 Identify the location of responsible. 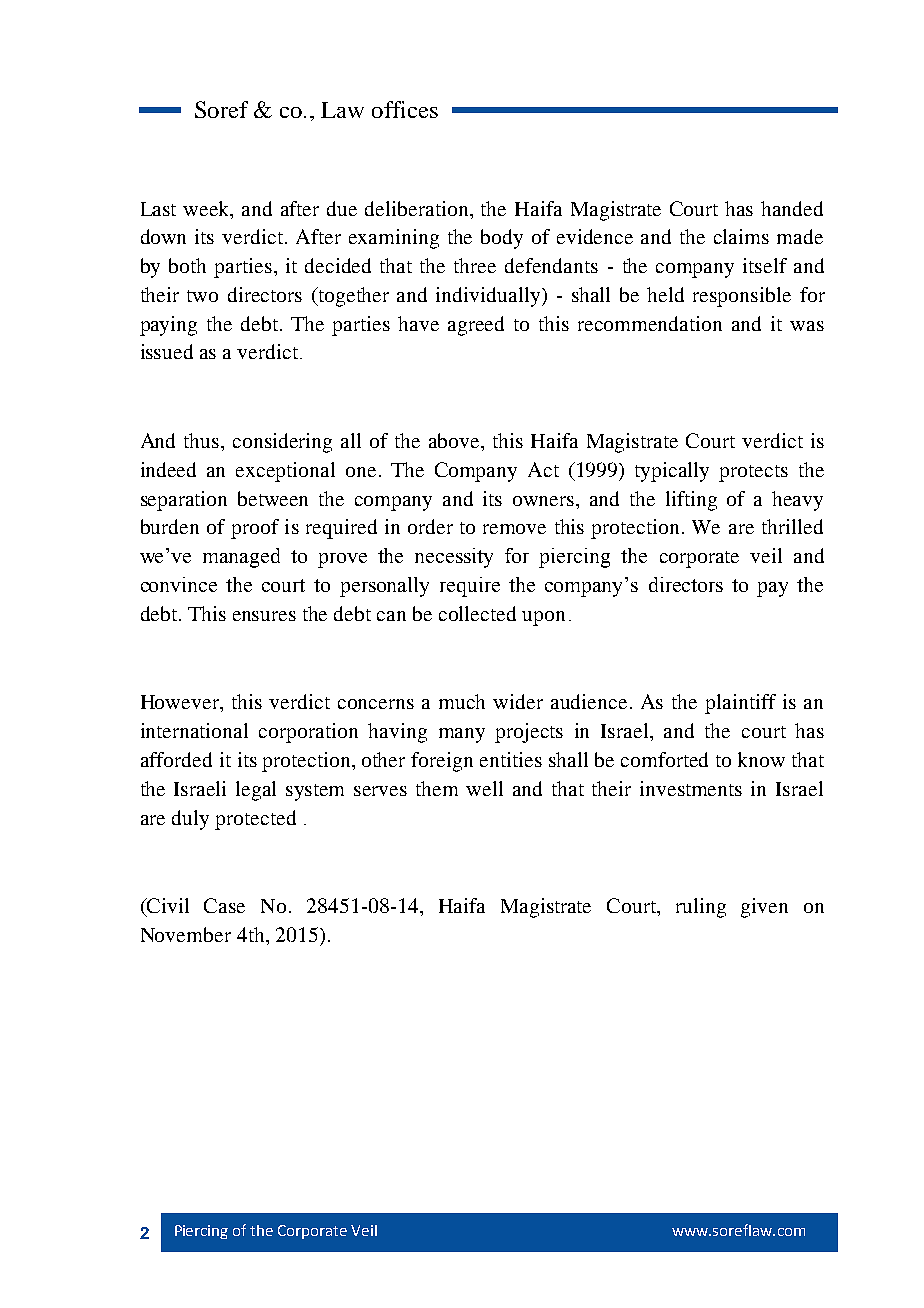
(742, 297).
